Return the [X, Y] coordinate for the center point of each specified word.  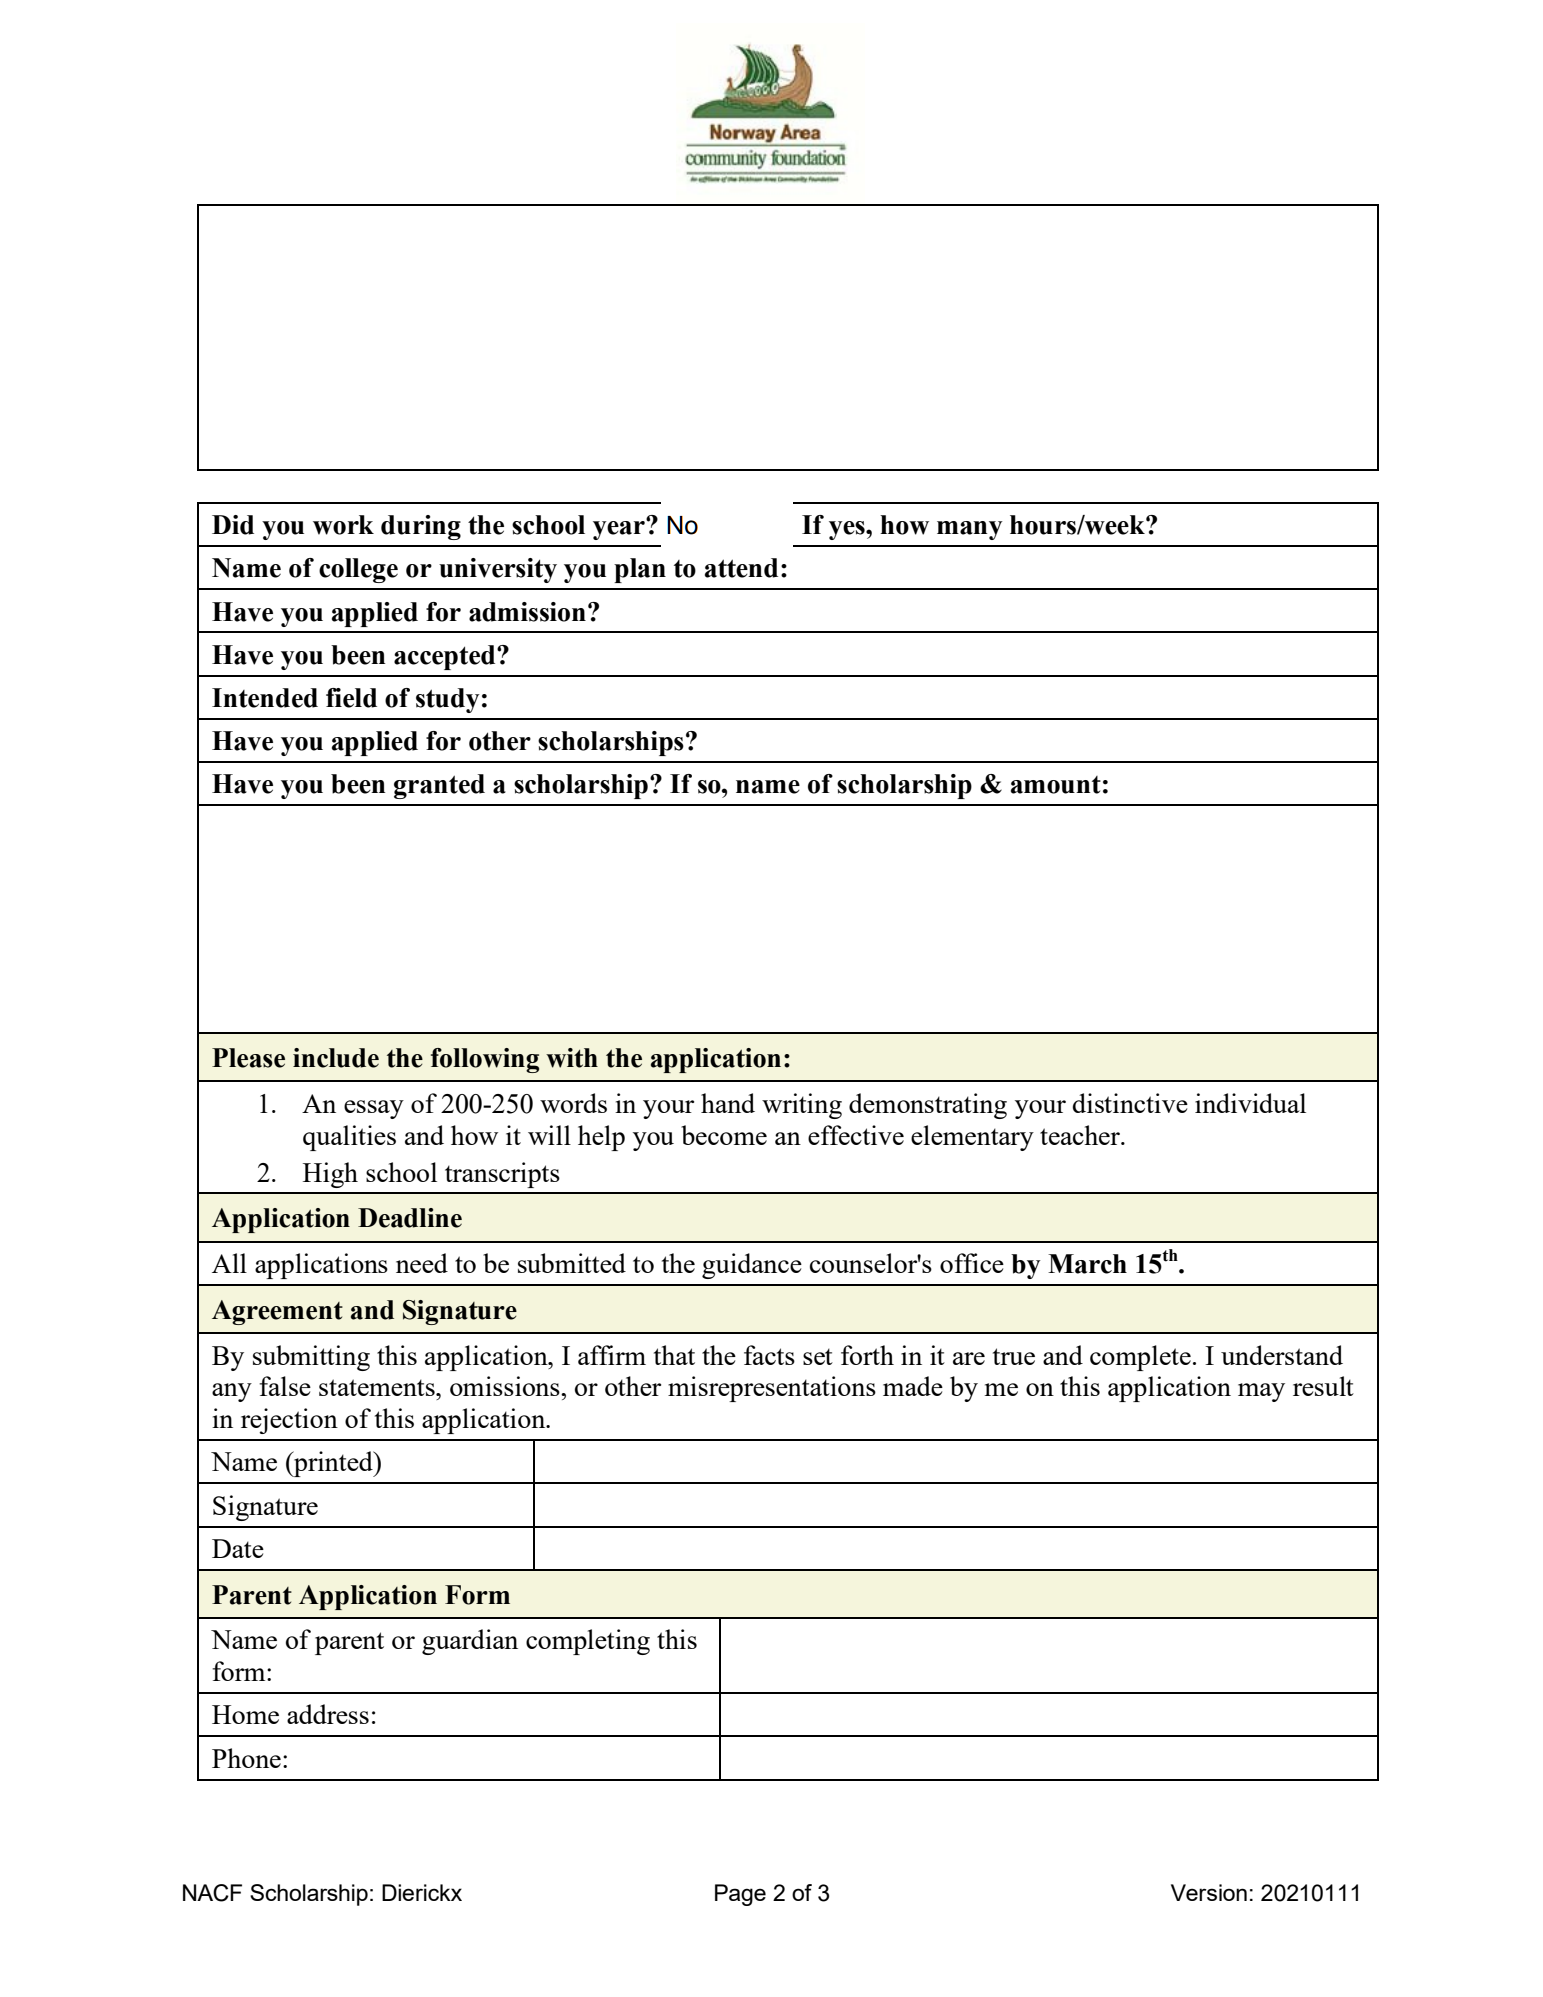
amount [1056, 785]
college [358, 570]
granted [439, 786]
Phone [246, 1758]
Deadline [410, 1218]
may [1261, 1392]
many [970, 530]
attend [741, 568]
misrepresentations [772, 1389]
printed [333, 1464]
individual [1250, 1103]
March [1087, 1264]
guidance [752, 1266]
